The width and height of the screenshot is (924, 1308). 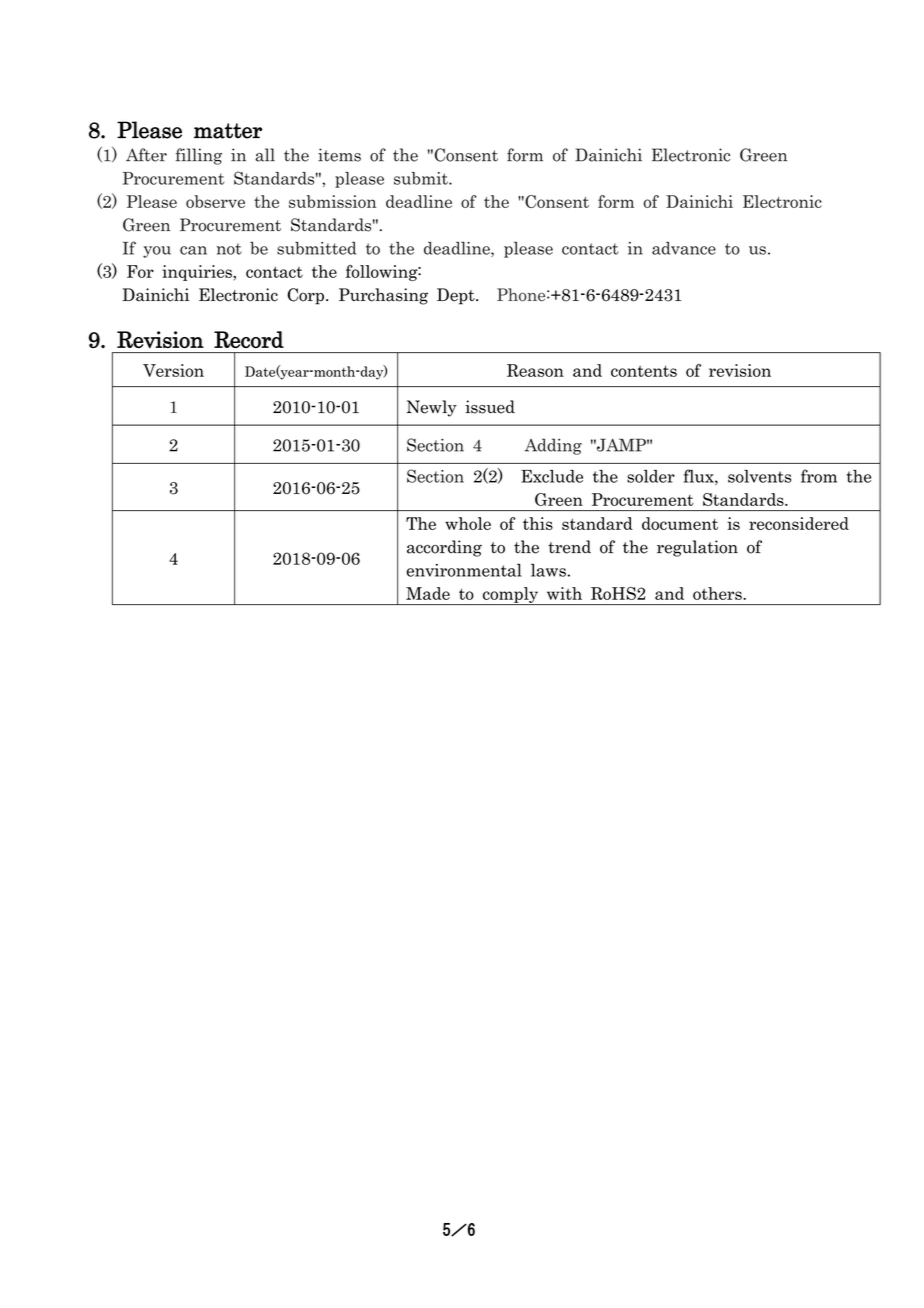 I want to click on Dept, so click(x=457, y=296).
